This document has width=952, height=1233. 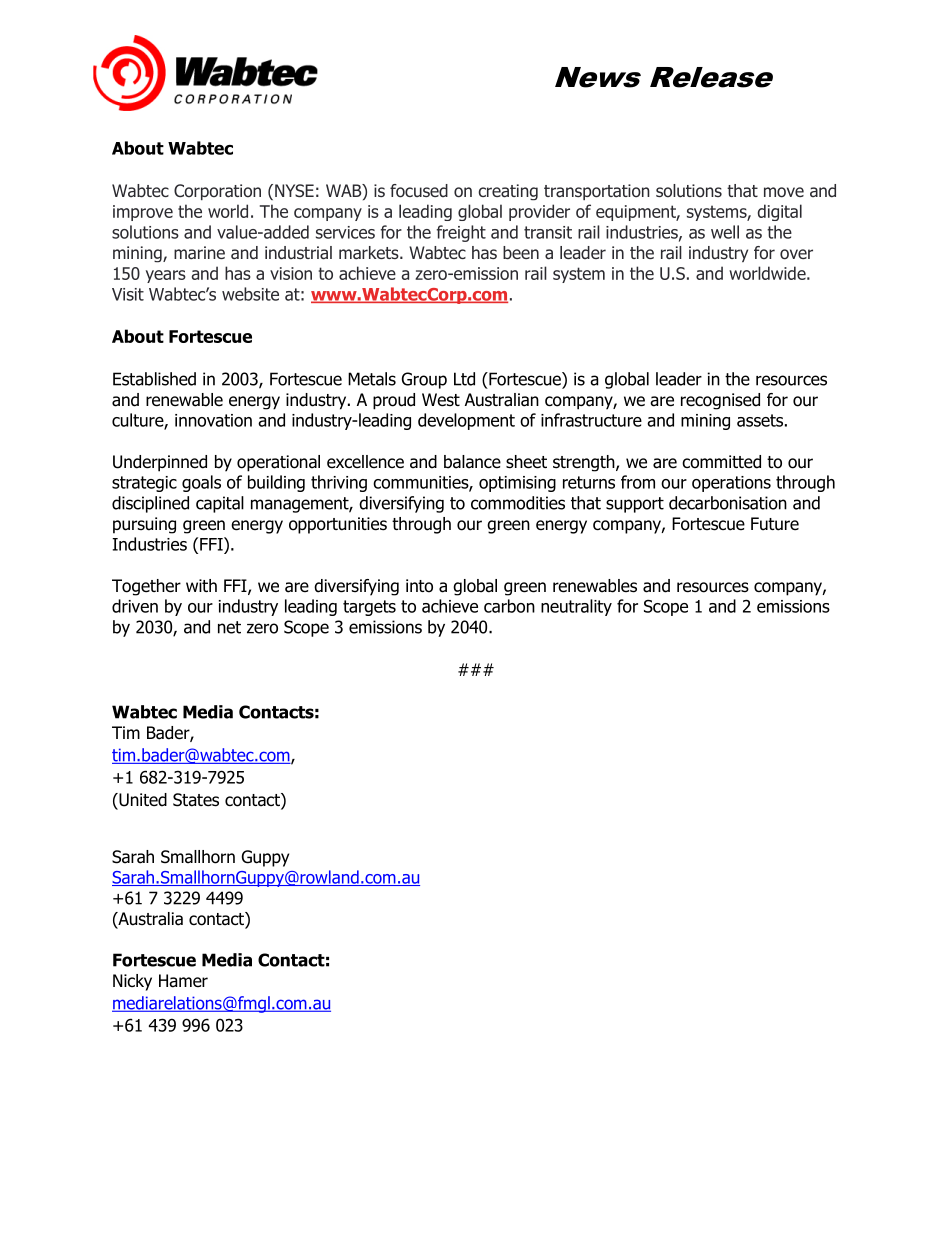 I want to click on focused, so click(x=419, y=191).
